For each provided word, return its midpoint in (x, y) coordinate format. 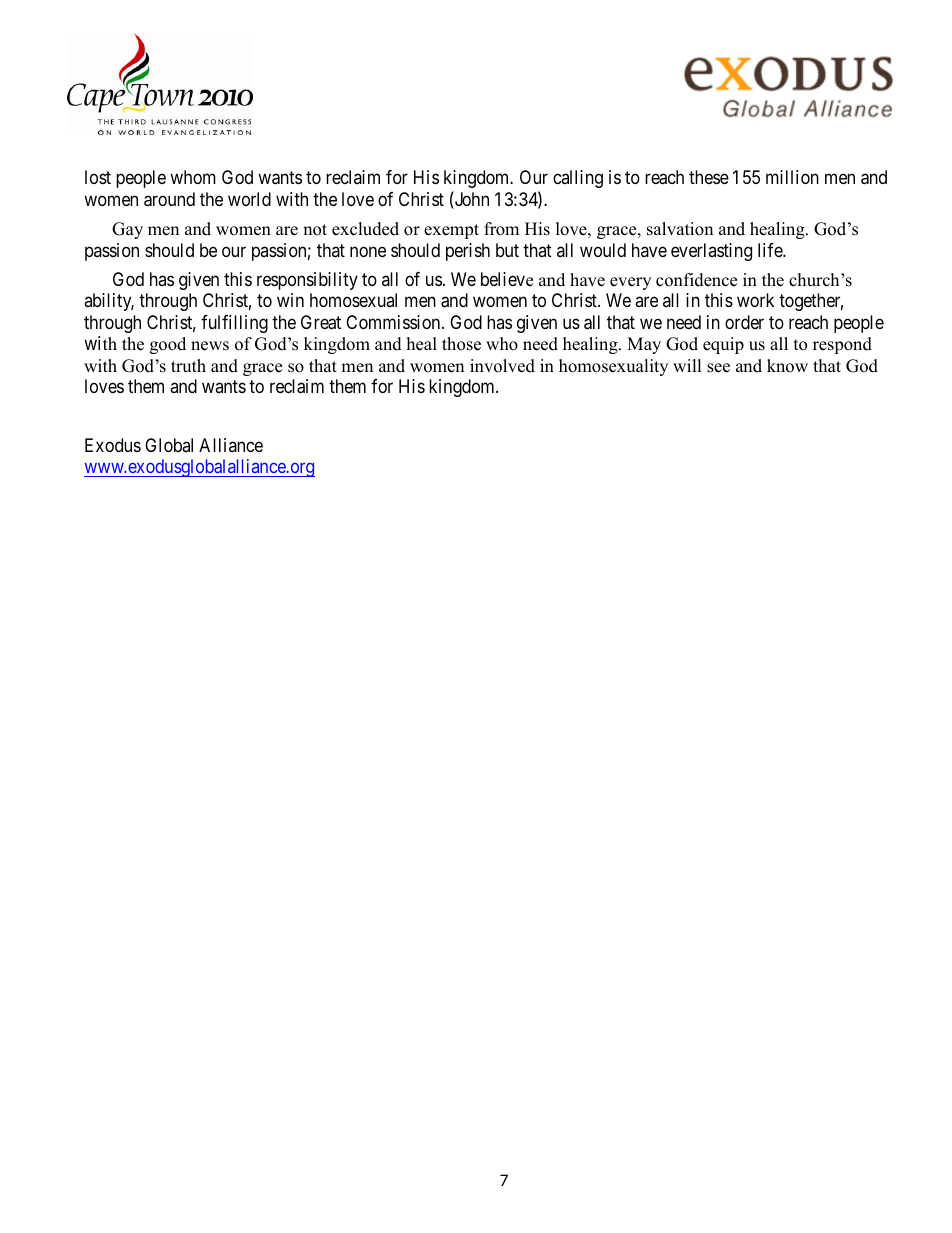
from (501, 229)
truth (188, 366)
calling (578, 179)
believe (507, 279)
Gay (127, 230)
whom (193, 177)
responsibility (307, 281)
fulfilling (234, 324)
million (792, 177)
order (744, 322)
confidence (696, 280)
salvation (680, 229)
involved (502, 366)
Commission (394, 322)
